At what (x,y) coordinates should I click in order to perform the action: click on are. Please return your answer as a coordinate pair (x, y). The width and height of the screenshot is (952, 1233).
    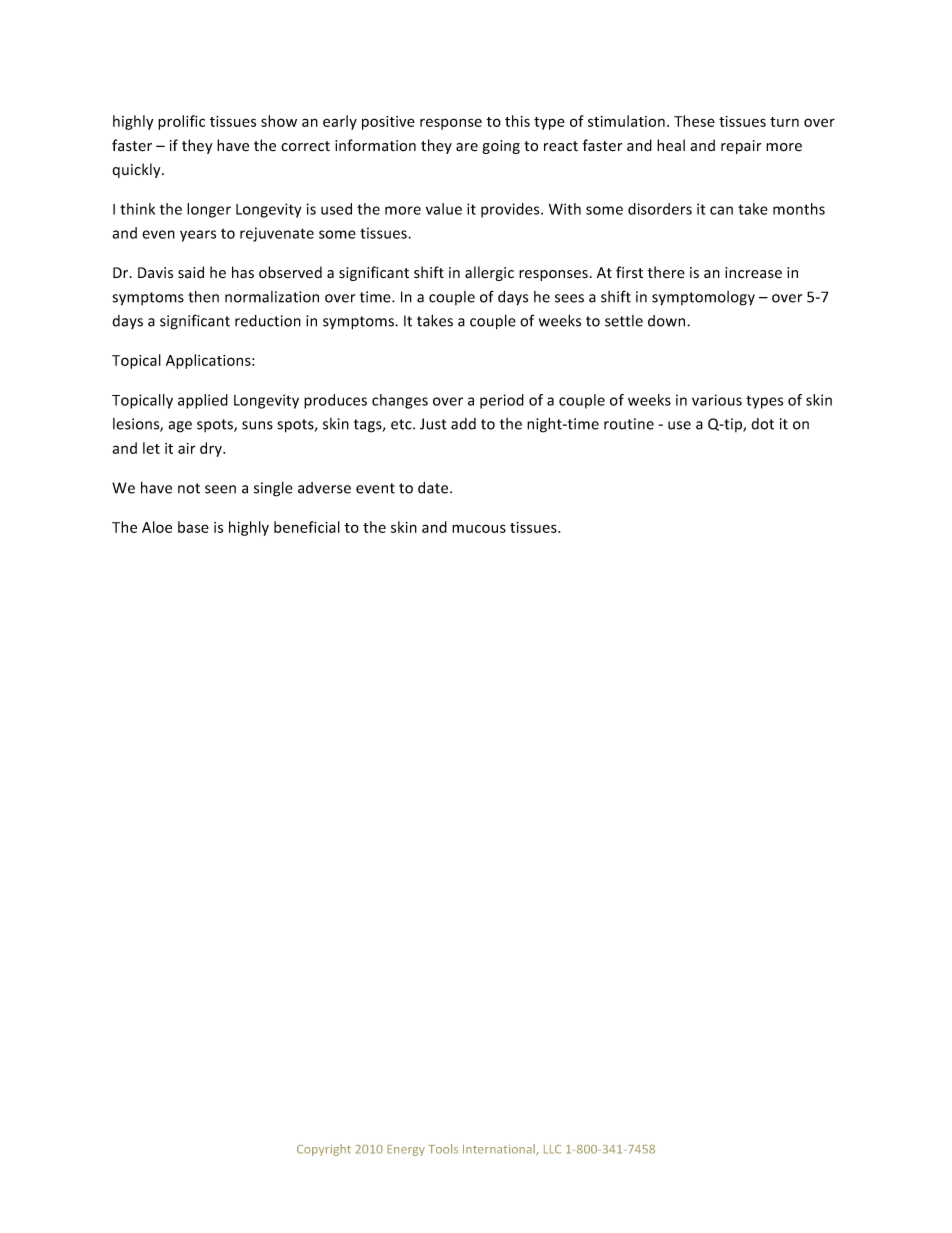
    Looking at the image, I should click on (467, 147).
